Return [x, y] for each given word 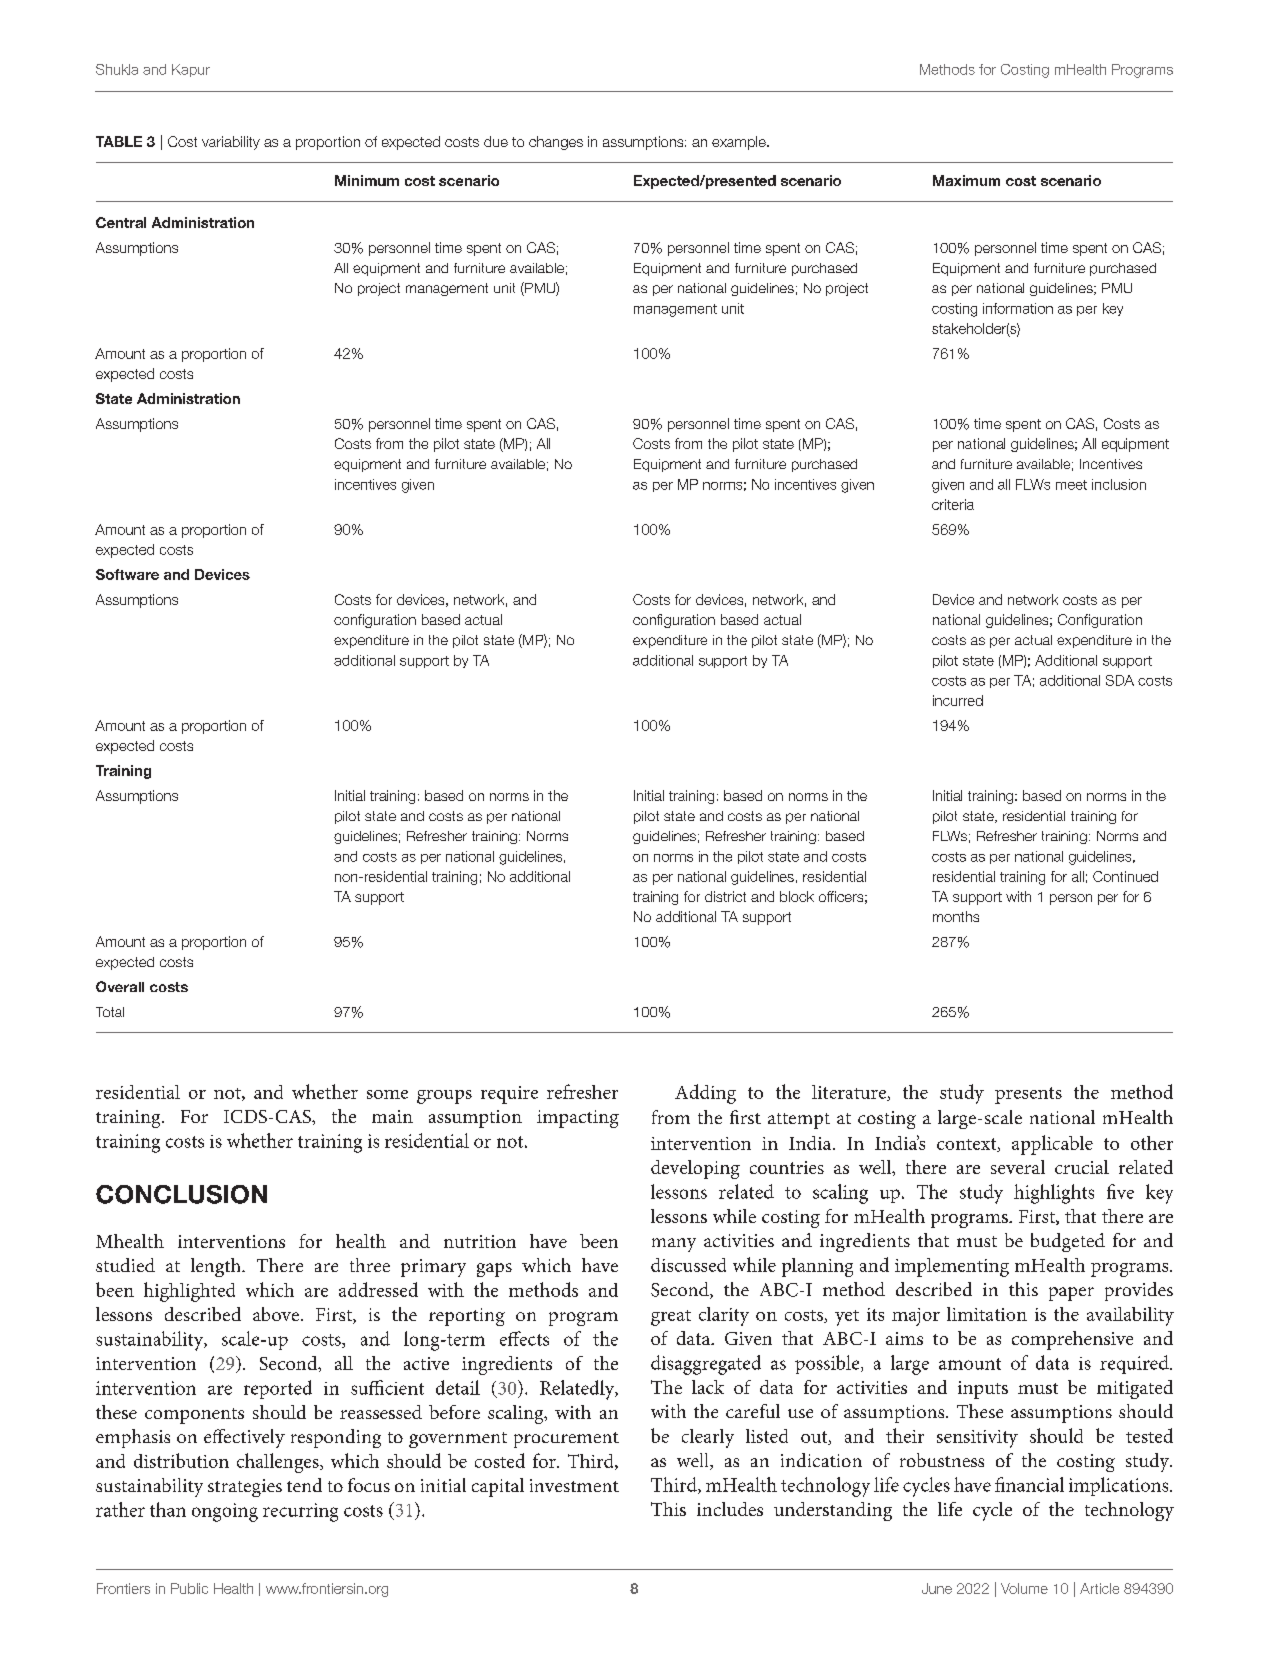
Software [127, 574]
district [725, 896]
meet [1071, 485]
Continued [1125, 876]
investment [574, 1485]
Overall [120, 986]
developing [695, 1169]
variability [231, 143]
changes [556, 143]
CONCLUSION [181, 1194]
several [1018, 1167]
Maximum [966, 180]
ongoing [225, 1512]
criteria [953, 504]
